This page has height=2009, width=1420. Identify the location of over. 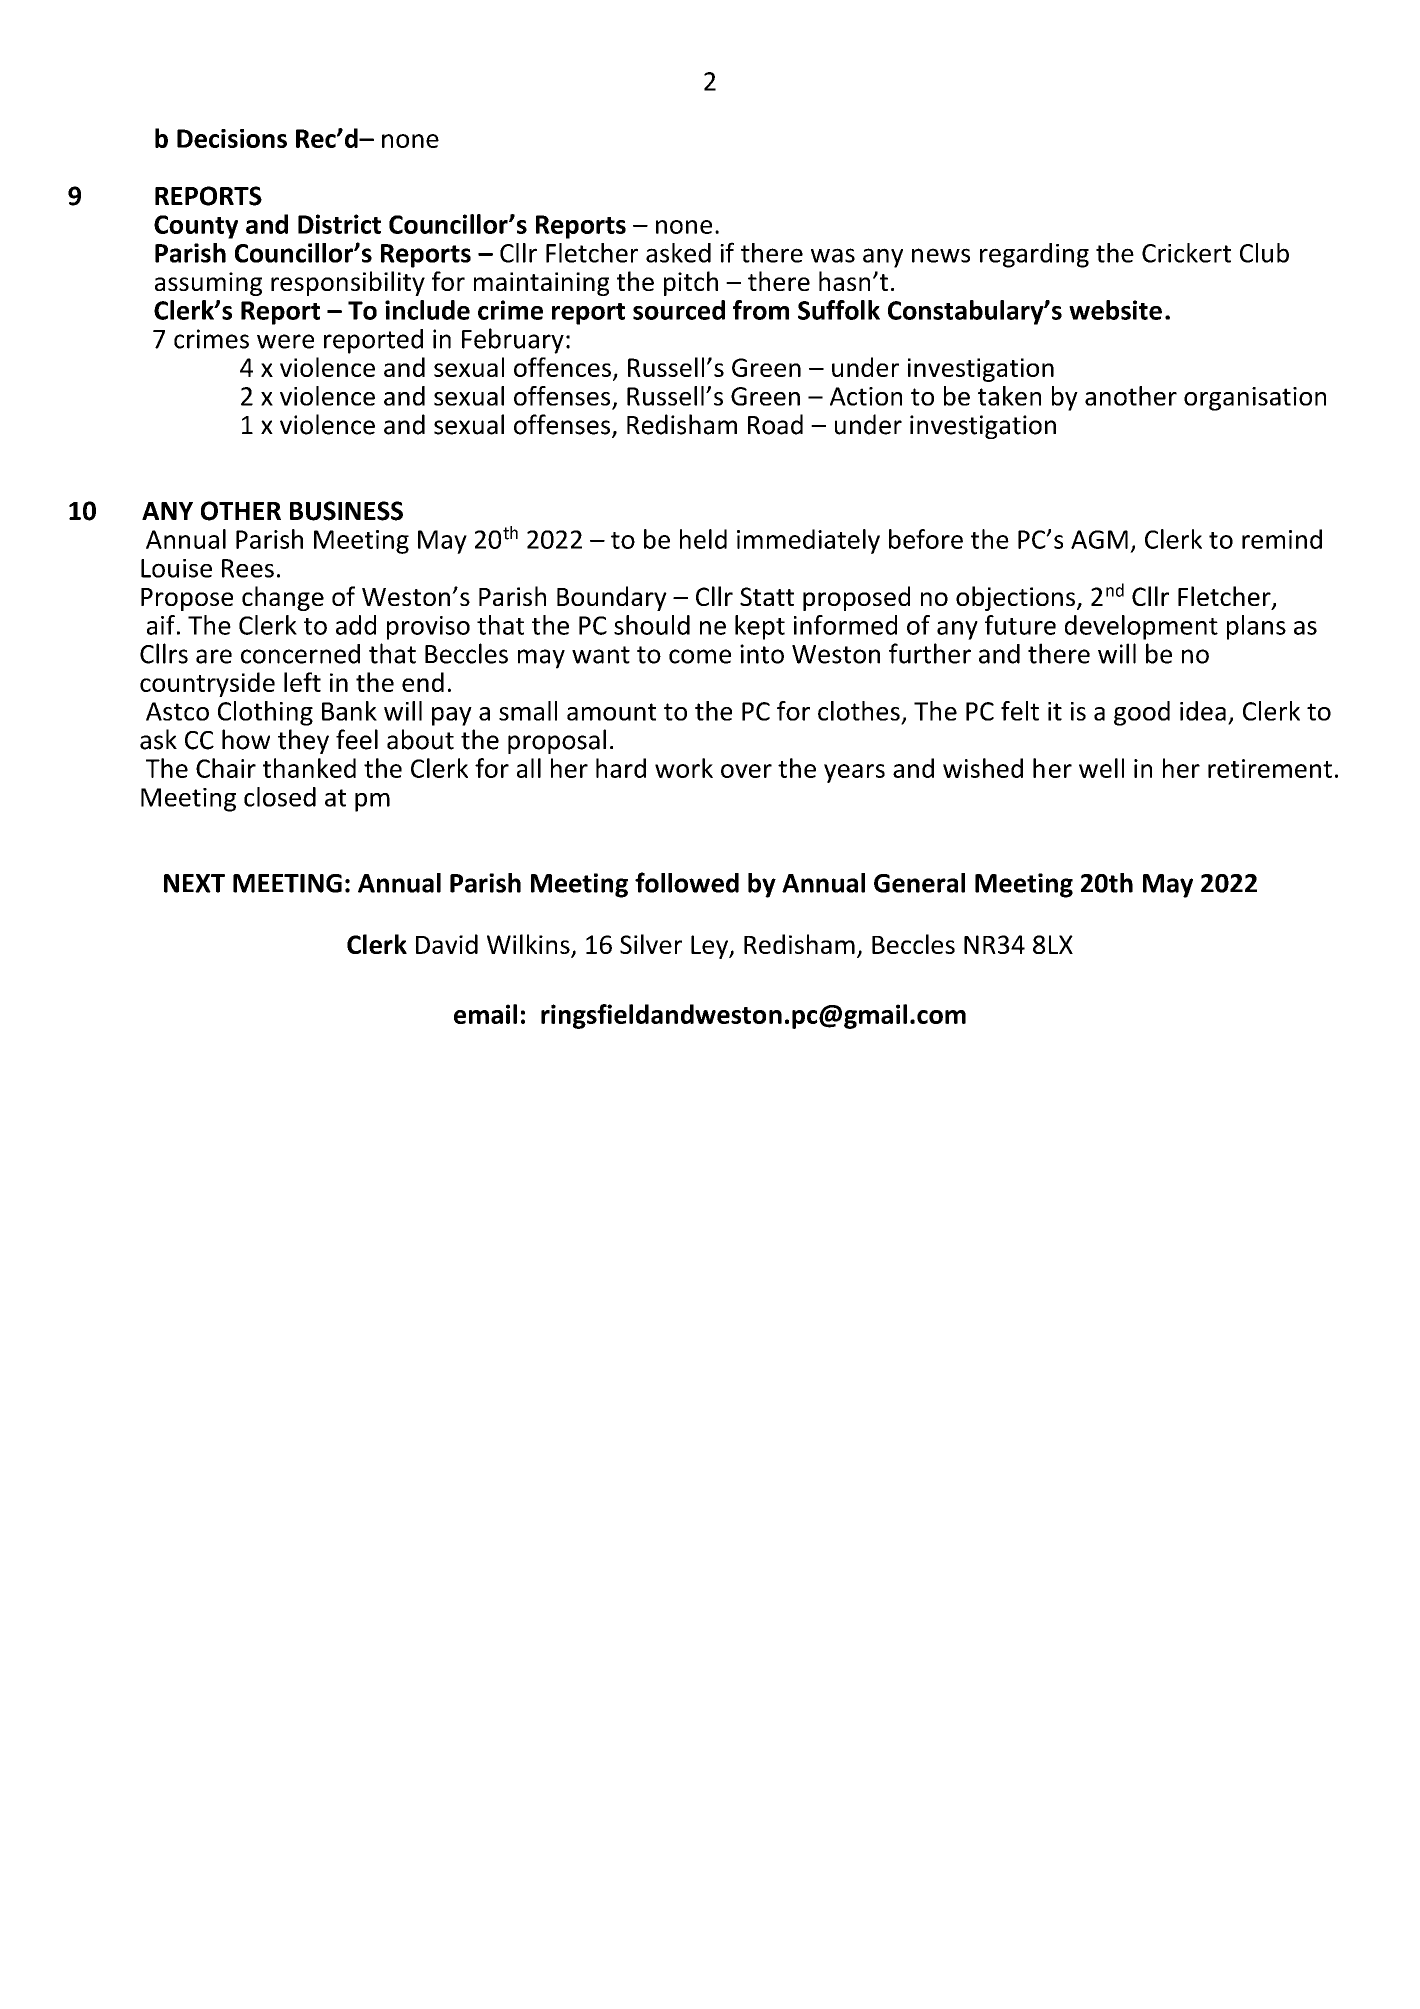
(746, 771).
